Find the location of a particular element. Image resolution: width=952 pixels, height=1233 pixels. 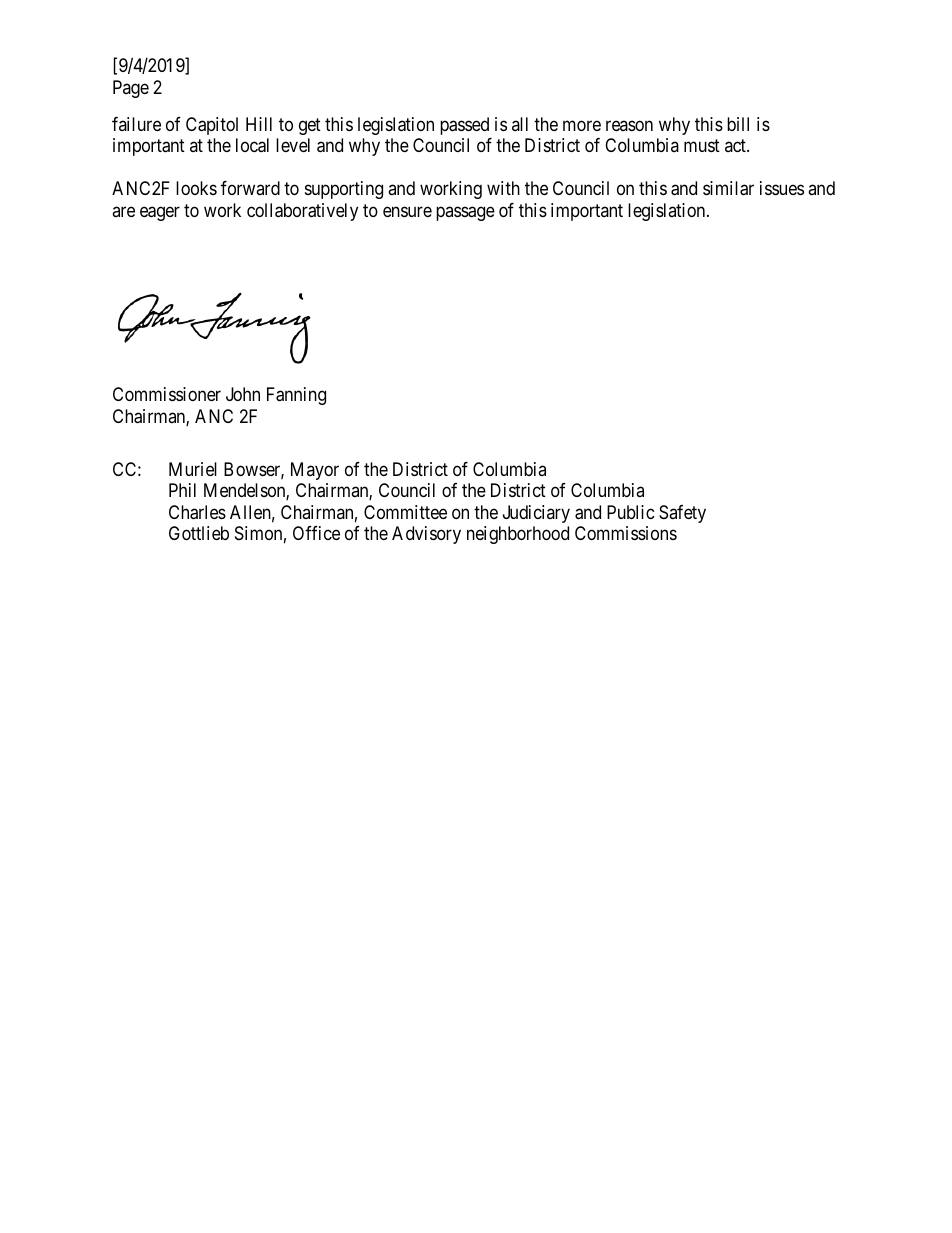

Advisory is located at coordinates (426, 535).
